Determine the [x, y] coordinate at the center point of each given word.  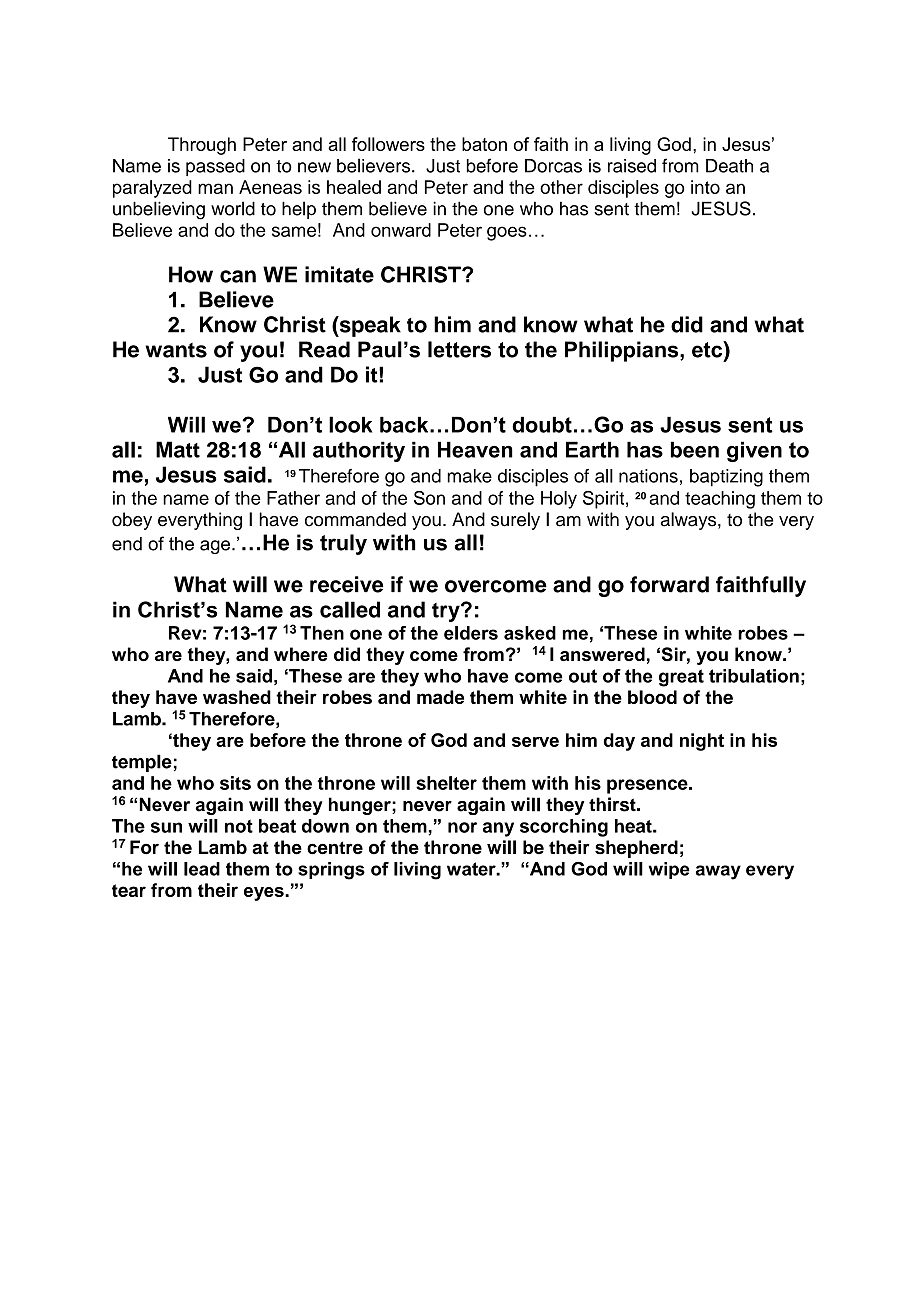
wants [176, 350]
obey [132, 521]
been [695, 449]
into [705, 187]
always [690, 521]
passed [215, 167]
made [440, 697]
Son [429, 498]
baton [484, 144]
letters [459, 349]
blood [652, 697]
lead [202, 869]
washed [237, 697]
